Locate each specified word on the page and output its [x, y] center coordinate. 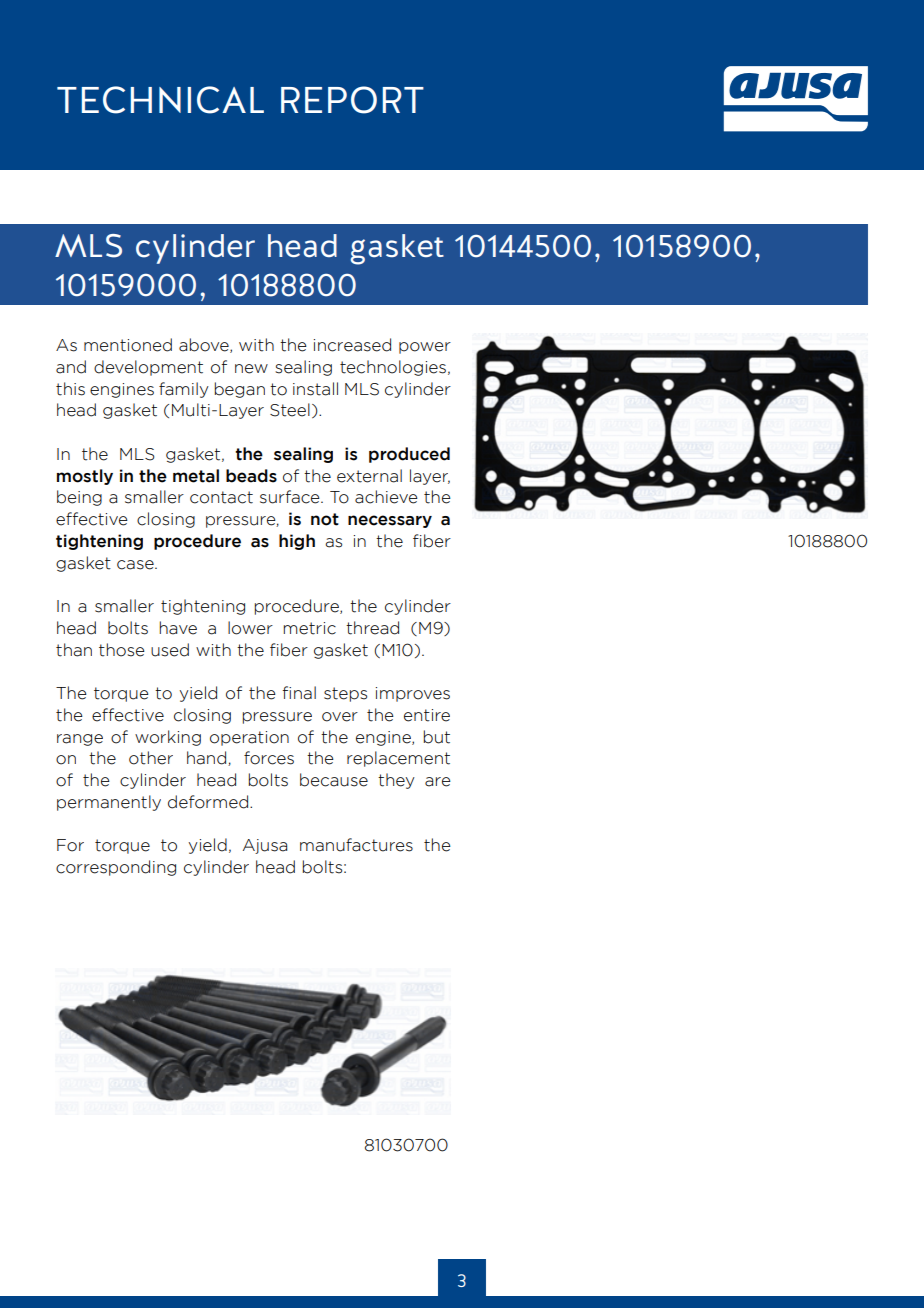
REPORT [352, 100]
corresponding [116, 868]
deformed [209, 802]
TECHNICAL [160, 100]
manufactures [356, 845]
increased [352, 345]
